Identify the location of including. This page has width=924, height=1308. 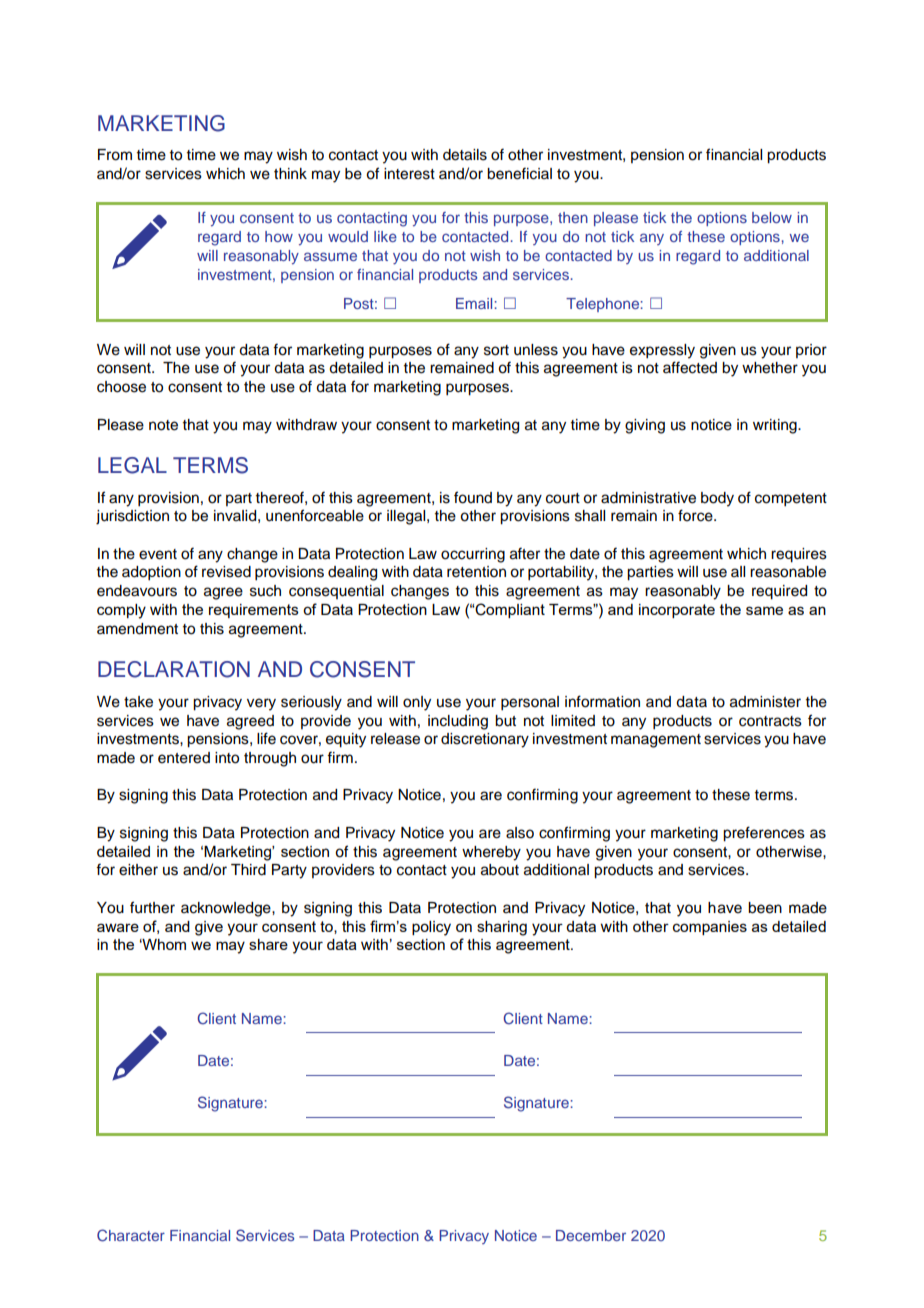
(458, 722).
